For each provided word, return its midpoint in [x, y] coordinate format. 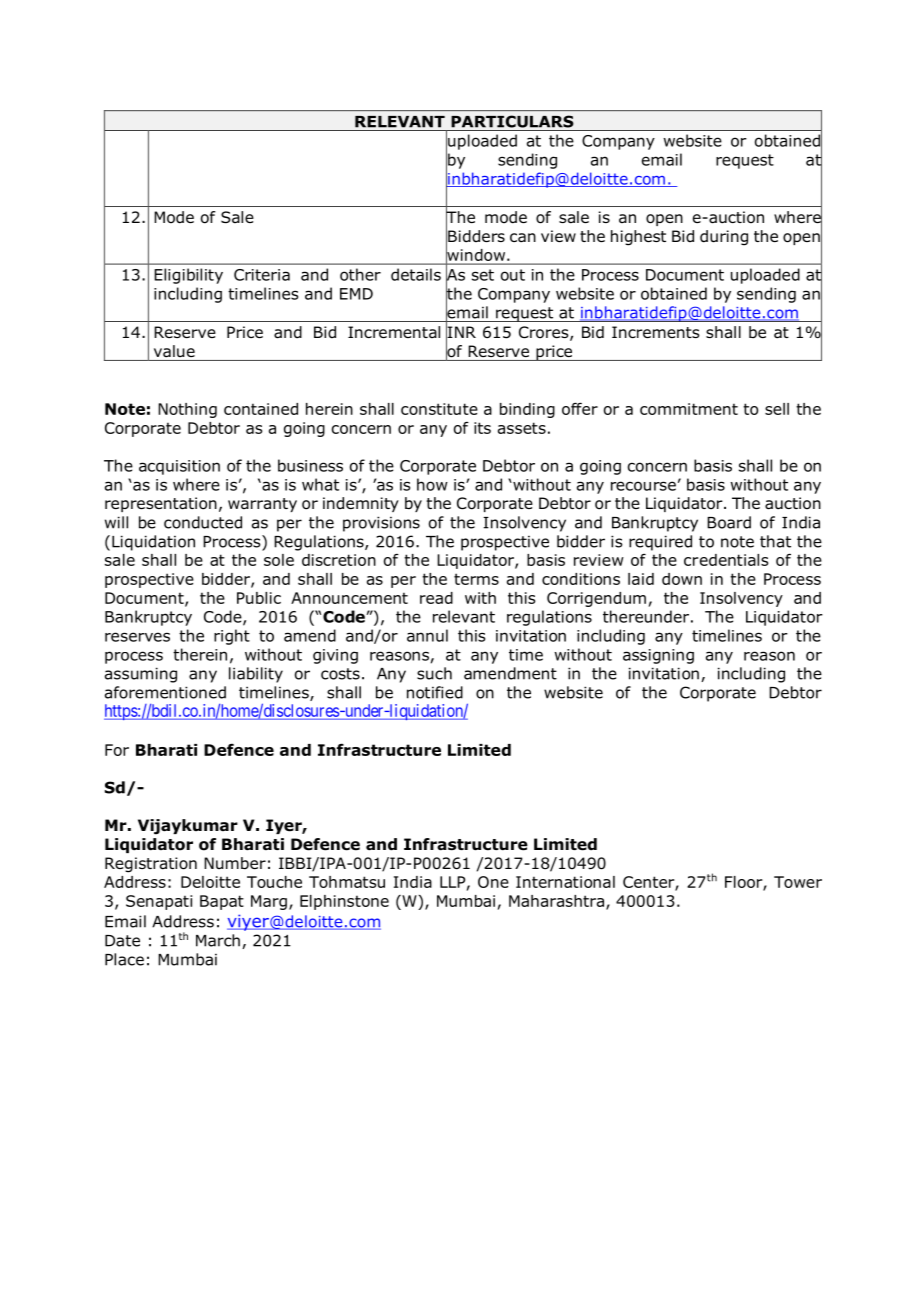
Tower [798, 882]
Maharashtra [556, 901]
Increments [656, 332]
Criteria [262, 275]
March [218, 940]
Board [729, 522]
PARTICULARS [512, 121]
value [174, 351]
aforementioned [165, 692]
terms [476, 579]
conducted [203, 522]
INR [461, 332]
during [724, 238]
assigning [658, 656]
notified [435, 692]
